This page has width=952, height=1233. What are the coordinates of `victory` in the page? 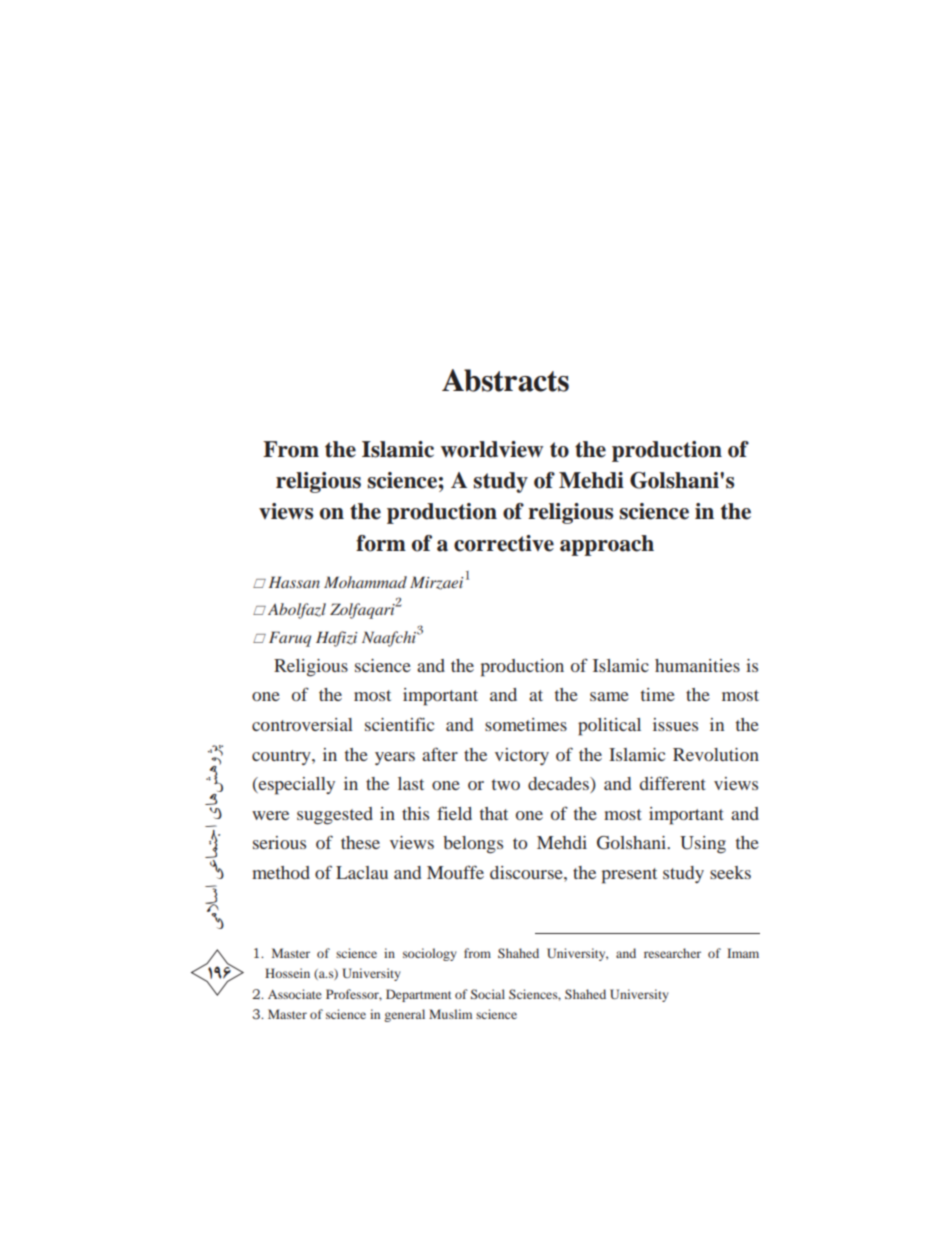 It's located at (522, 756).
